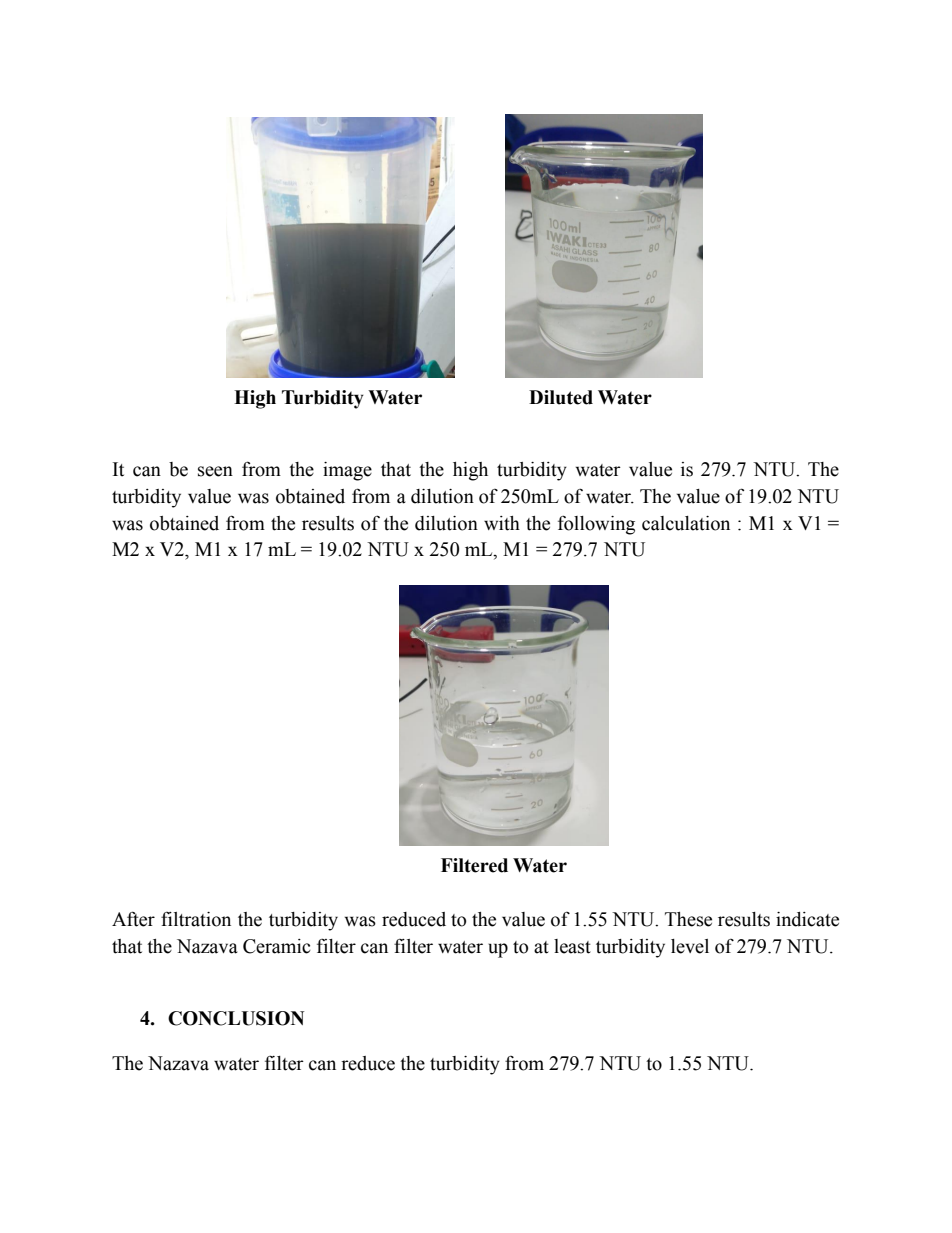 The width and height of the screenshot is (952, 1233). Describe the element at coordinates (215, 471) in the screenshot. I see `seen` at that location.
